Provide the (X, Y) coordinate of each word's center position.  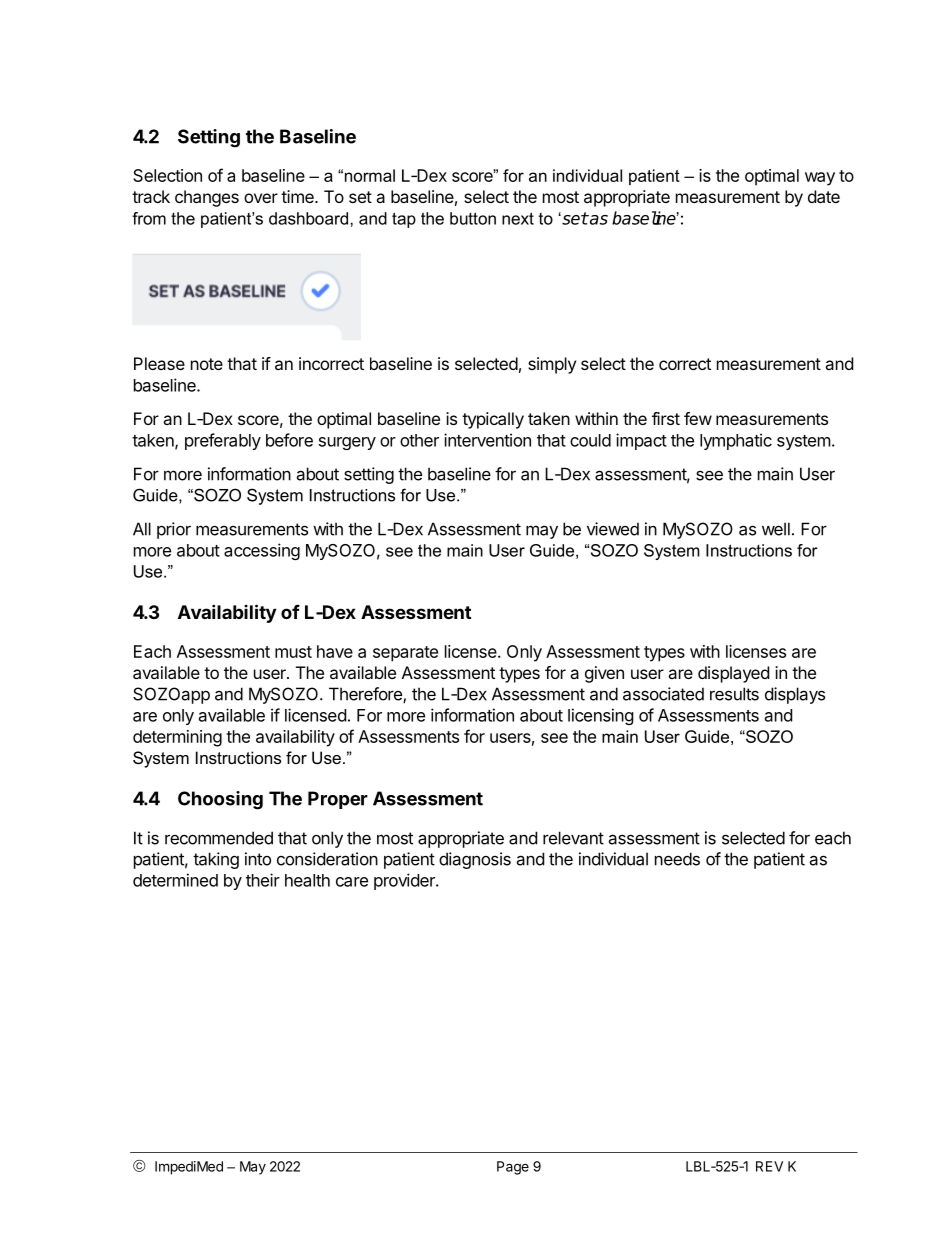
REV (769, 1166)
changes (207, 198)
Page (513, 1168)
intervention (487, 440)
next (518, 218)
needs (677, 859)
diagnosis (475, 860)
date (824, 196)
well (776, 529)
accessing (262, 551)
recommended (219, 838)
